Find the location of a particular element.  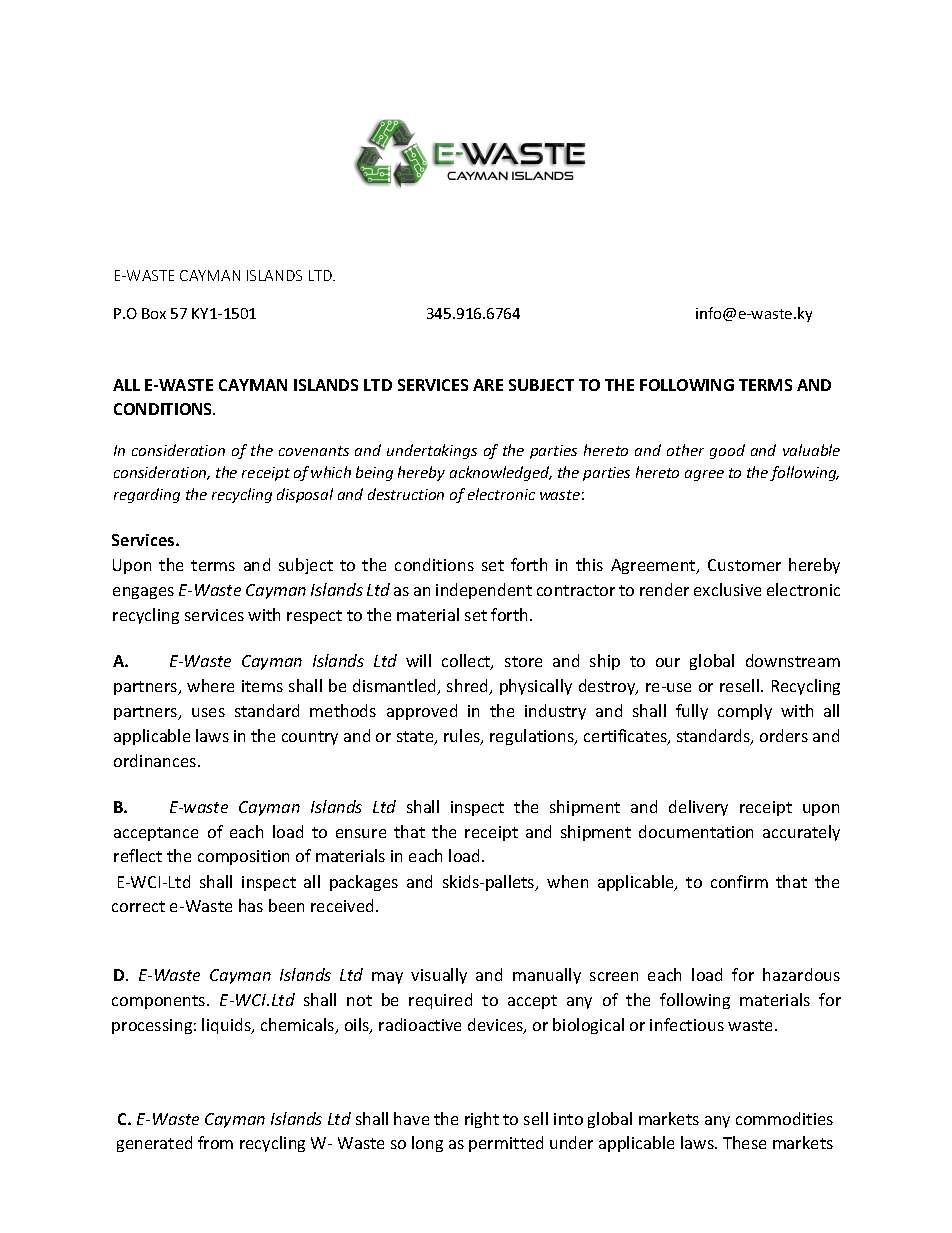

independent is located at coordinates (484, 591).
